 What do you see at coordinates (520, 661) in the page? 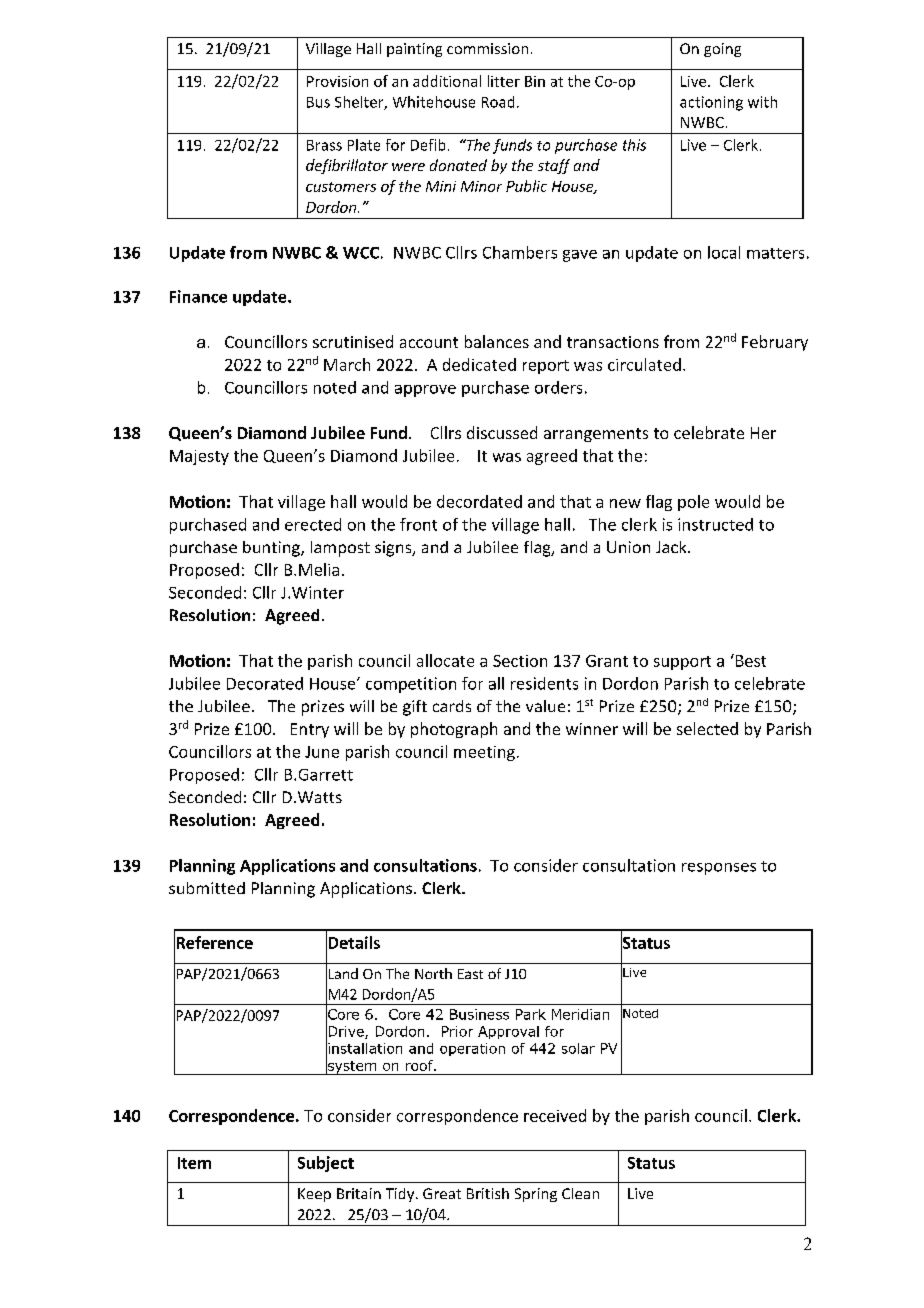
I see `Section` at bounding box center [520, 661].
